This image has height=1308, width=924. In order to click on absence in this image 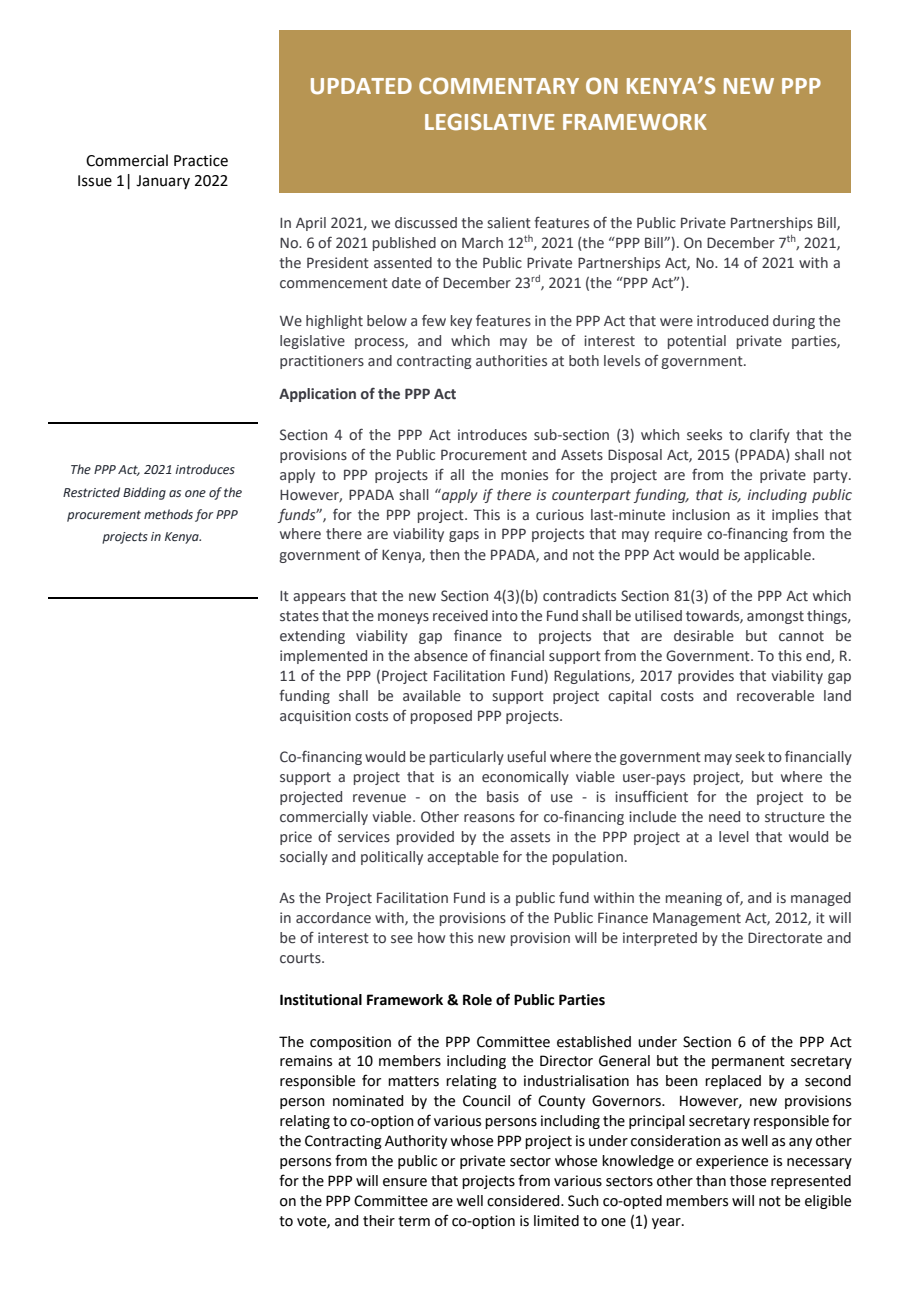, I will do `click(441, 656)`.
